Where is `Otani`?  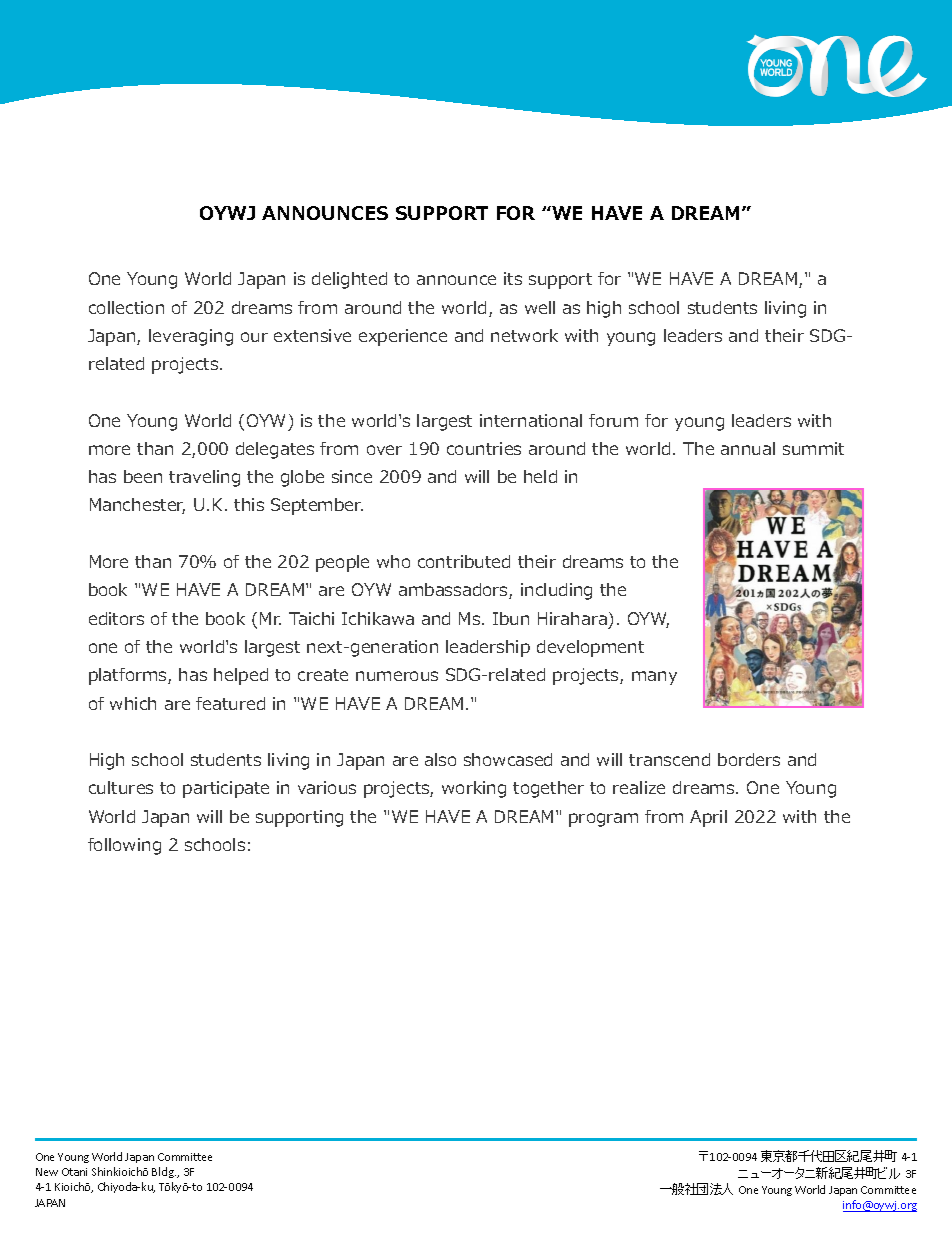
Otani is located at coordinates (74, 1172).
